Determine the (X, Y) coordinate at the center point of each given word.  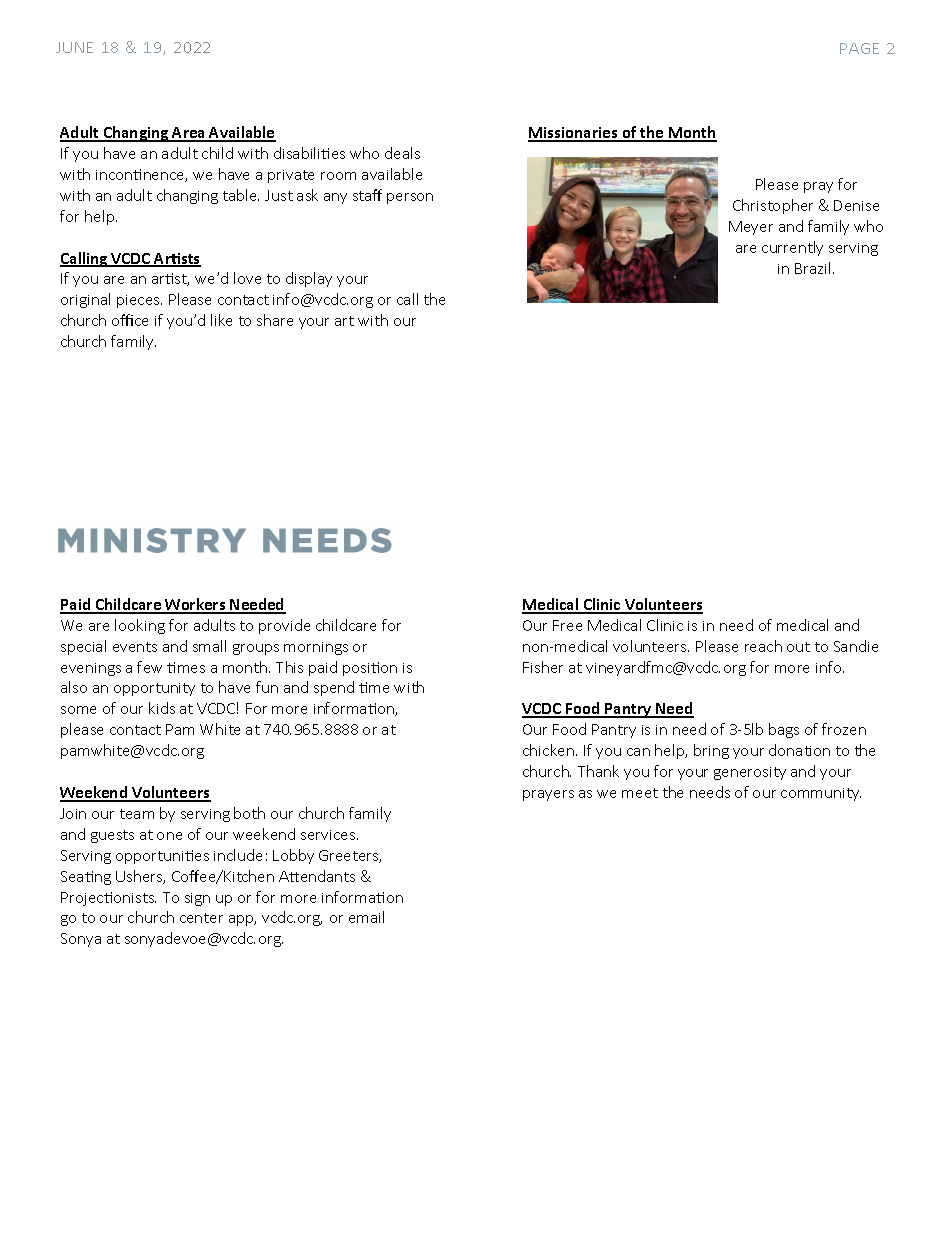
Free (567, 625)
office (130, 320)
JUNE (74, 47)
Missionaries (574, 134)
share (275, 320)
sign (197, 899)
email (366, 917)
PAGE (859, 48)
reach (763, 646)
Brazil (812, 268)
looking (140, 626)
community (821, 794)
